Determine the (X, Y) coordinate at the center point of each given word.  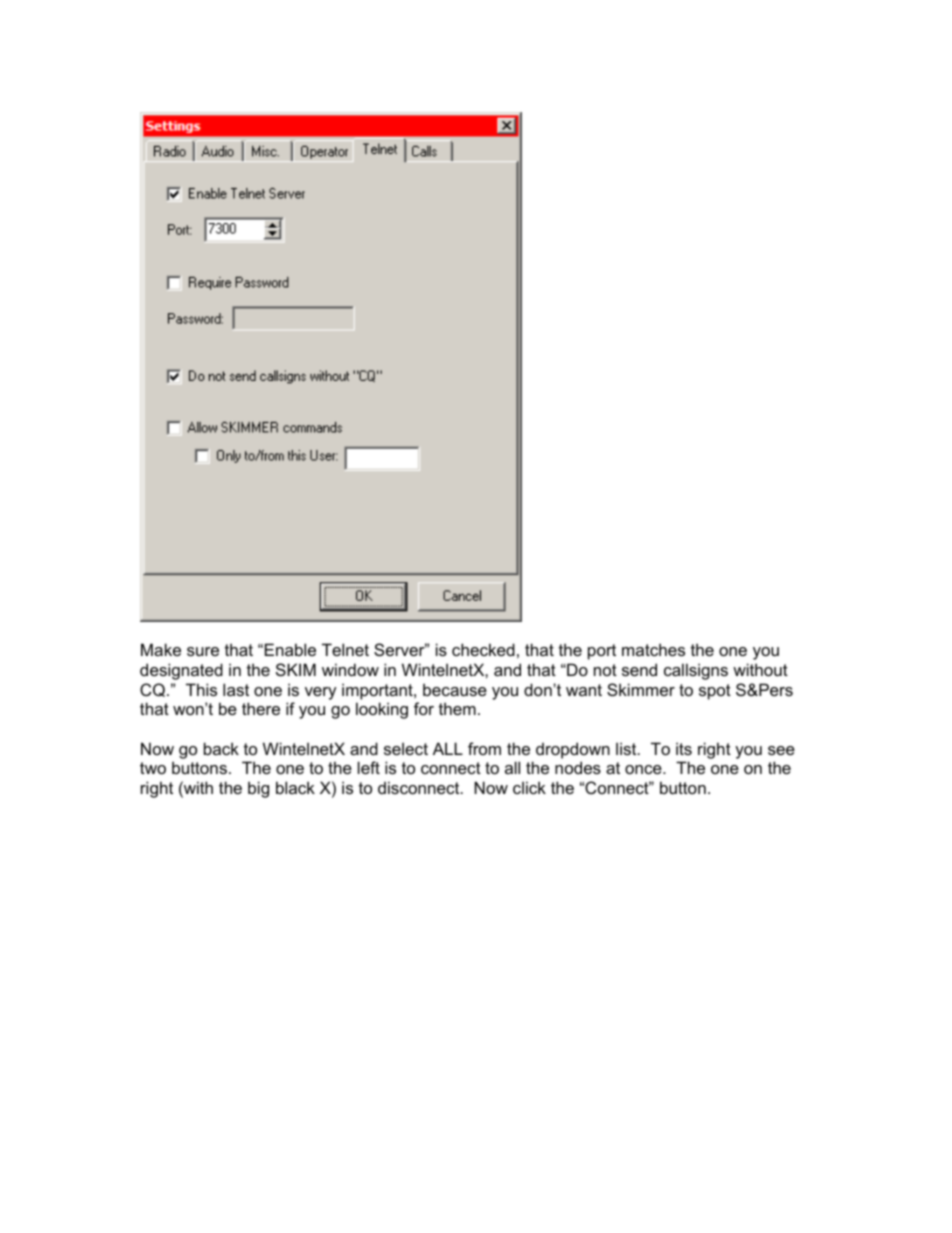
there (261, 708)
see (781, 750)
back (221, 748)
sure (203, 651)
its (684, 748)
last (236, 689)
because (455, 689)
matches (653, 649)
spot (715, 692)
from (484, 748)
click (529, 787)
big (258, 789)
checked (483, 649)
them (457, 708)
